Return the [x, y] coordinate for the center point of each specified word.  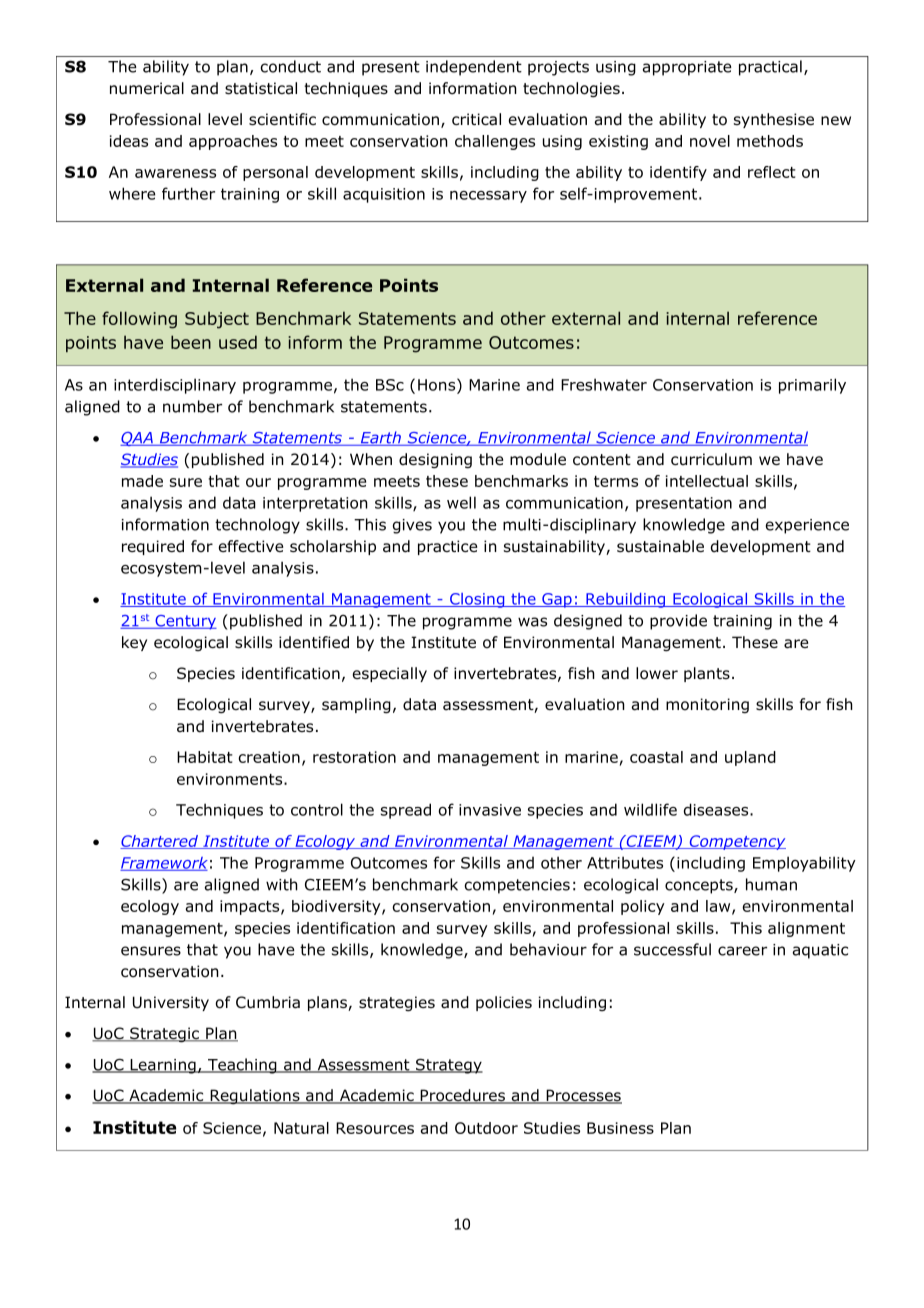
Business [620, 1128]
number [192, 406]
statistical [261, 88]
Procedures [462, 1096]
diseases [717, 809]
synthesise [774, 120]
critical [476, 119]
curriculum [711, 459]
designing [435, 460]
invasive [490, 810]
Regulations [255, 1096]
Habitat [205, 757]
